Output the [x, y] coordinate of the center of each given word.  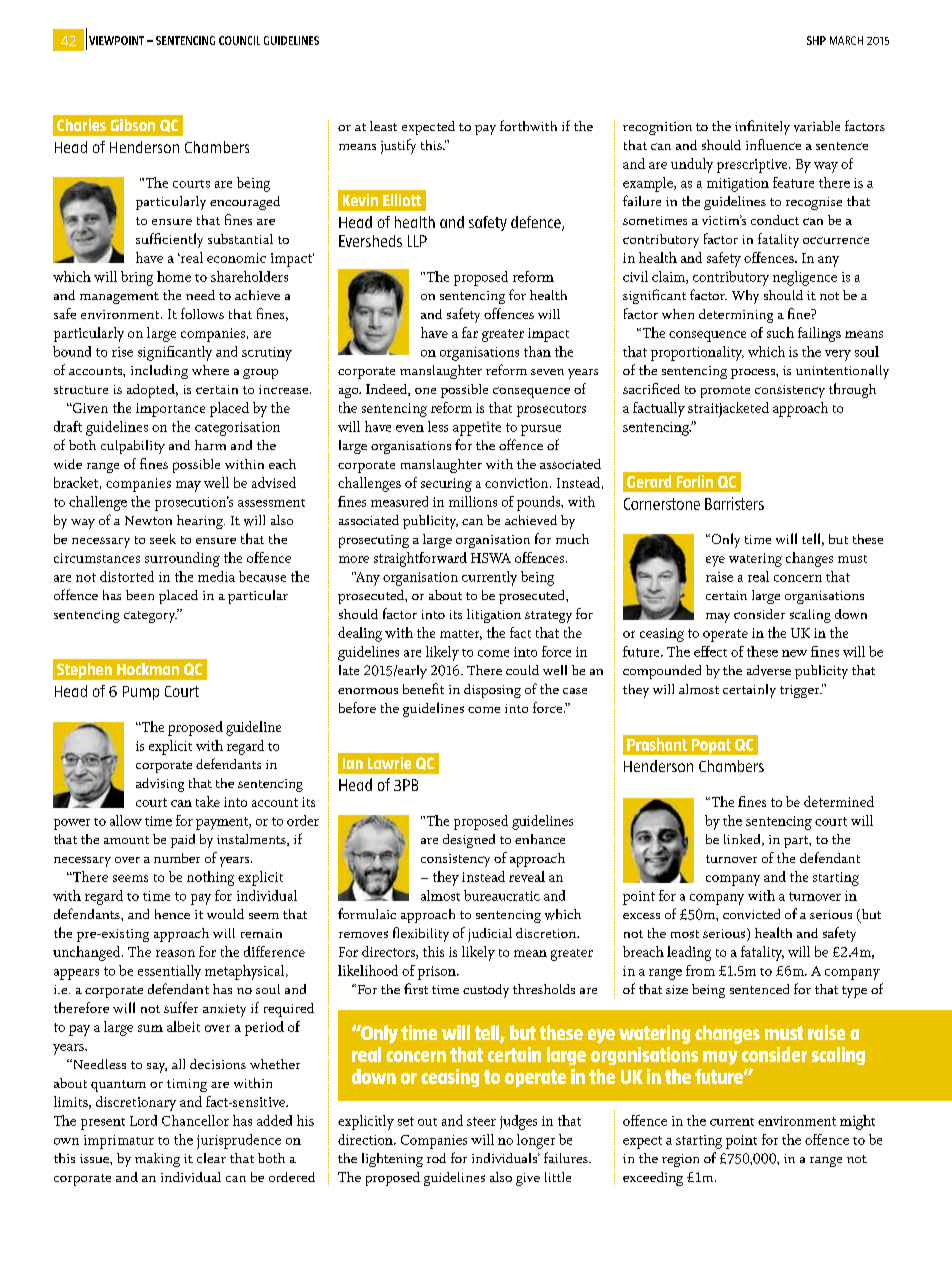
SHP [816, 40]
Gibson [133, 125]
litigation [494, 616]
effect [710, 651]
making [157, 1160]
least [383, 126]
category [151, 616]
